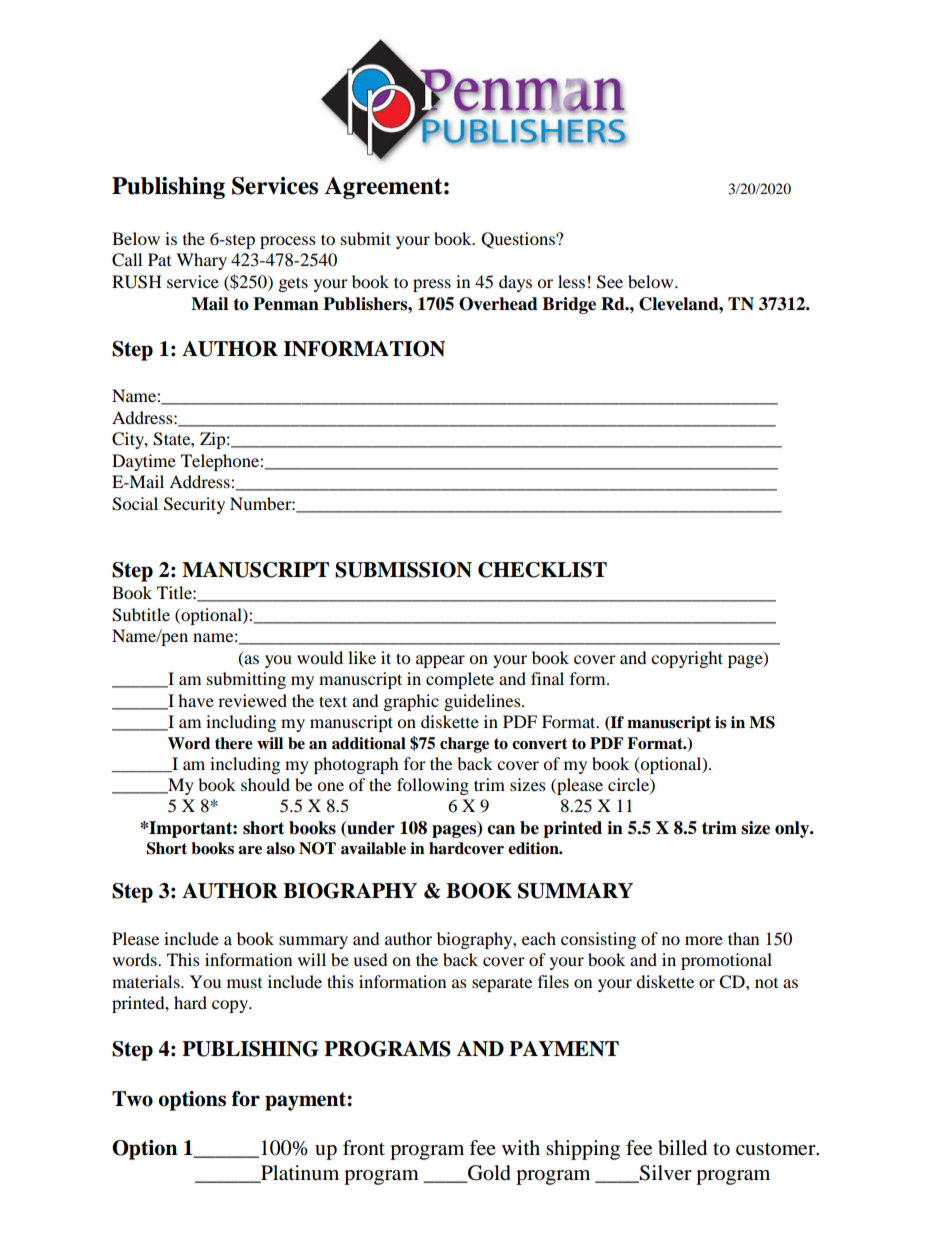  What do you see at coordinates (542, 570) in the screenshot?
I see `CHECKLIST` at bounding box center [542, 570].
